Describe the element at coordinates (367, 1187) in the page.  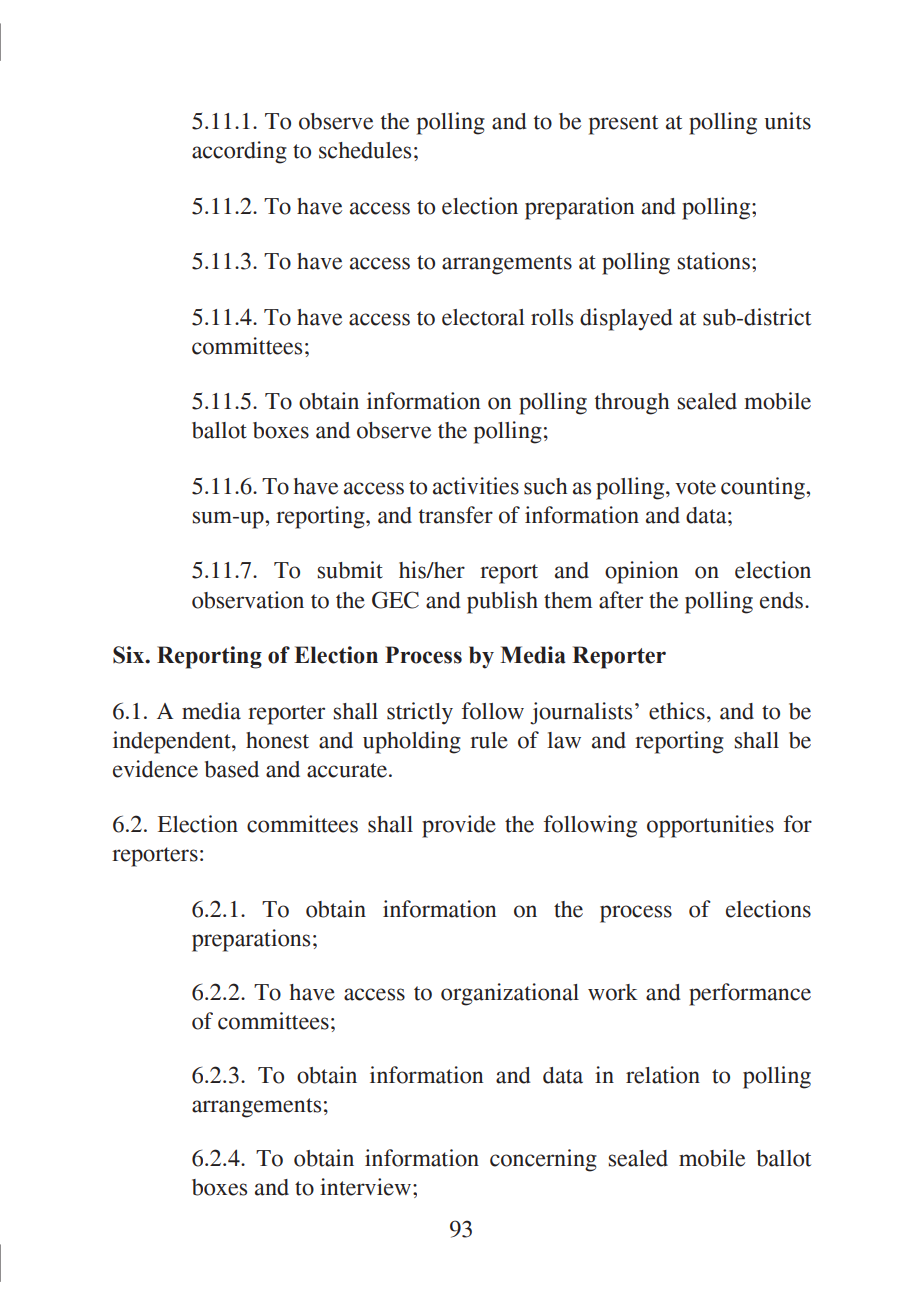
I see `interview` at that location.
